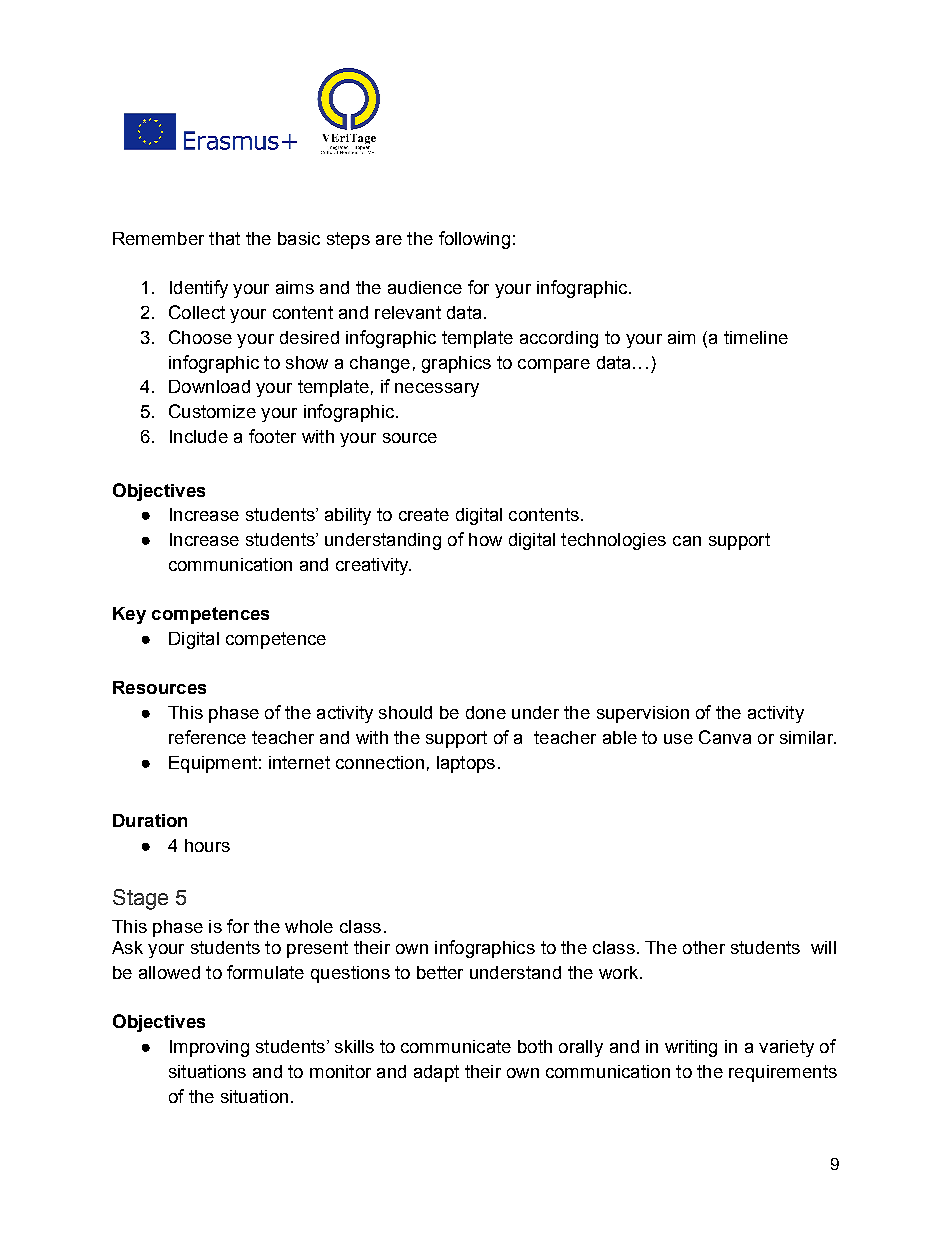 This image has width=952, height=1233. I want to click on following, so click(474, 240).
